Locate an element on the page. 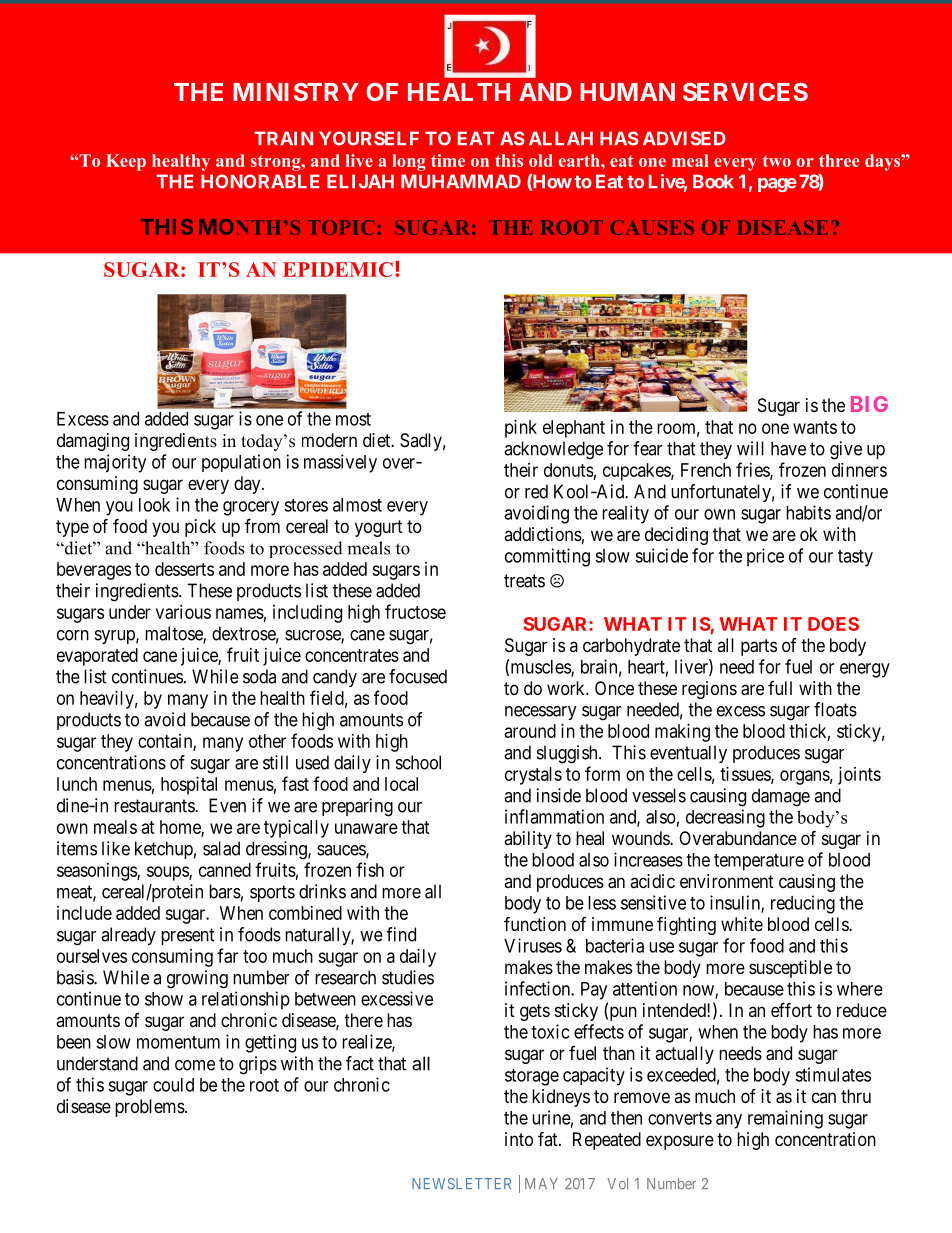 The width and height of the document is (952, 1233). Keep is located at coordinates (126, 162).
